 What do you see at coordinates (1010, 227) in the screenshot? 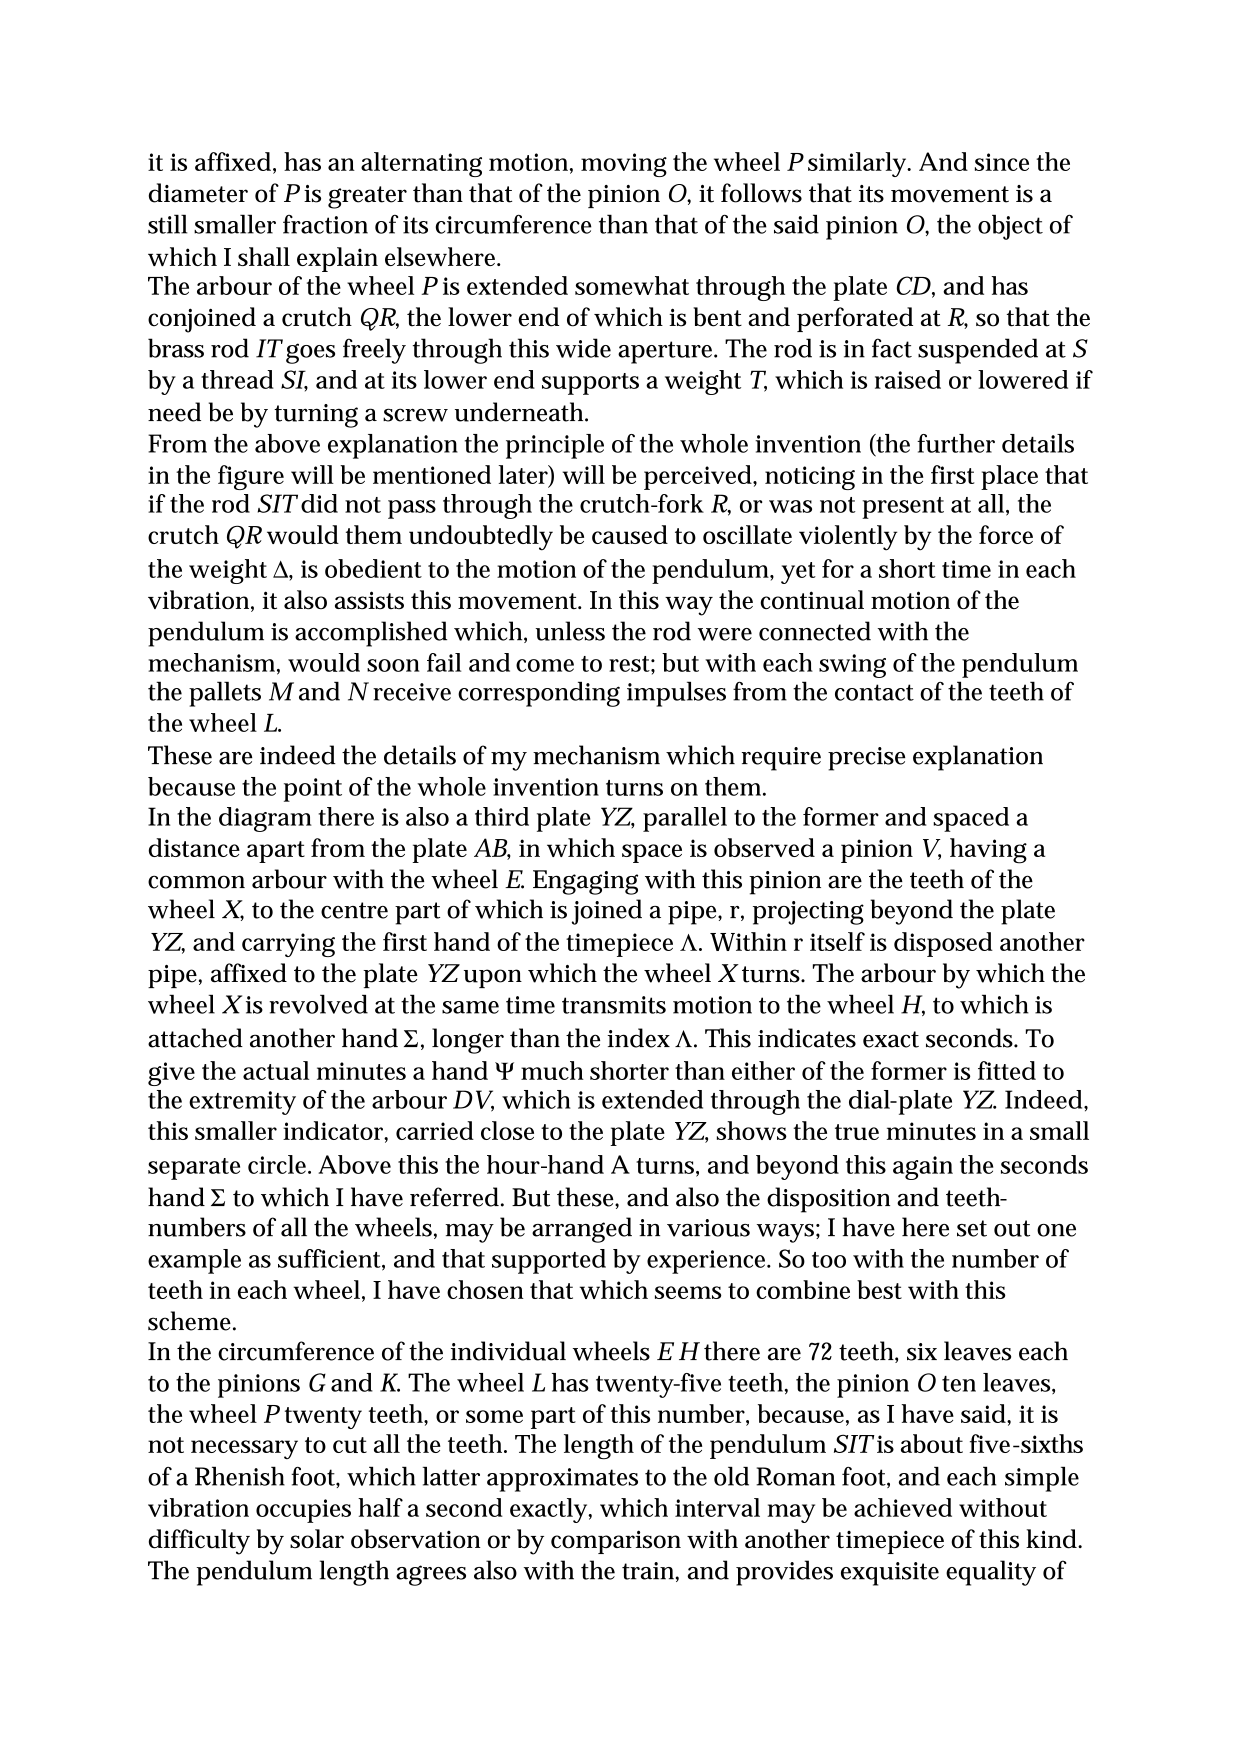
I see `object` at bounding box center [1010, 227].
